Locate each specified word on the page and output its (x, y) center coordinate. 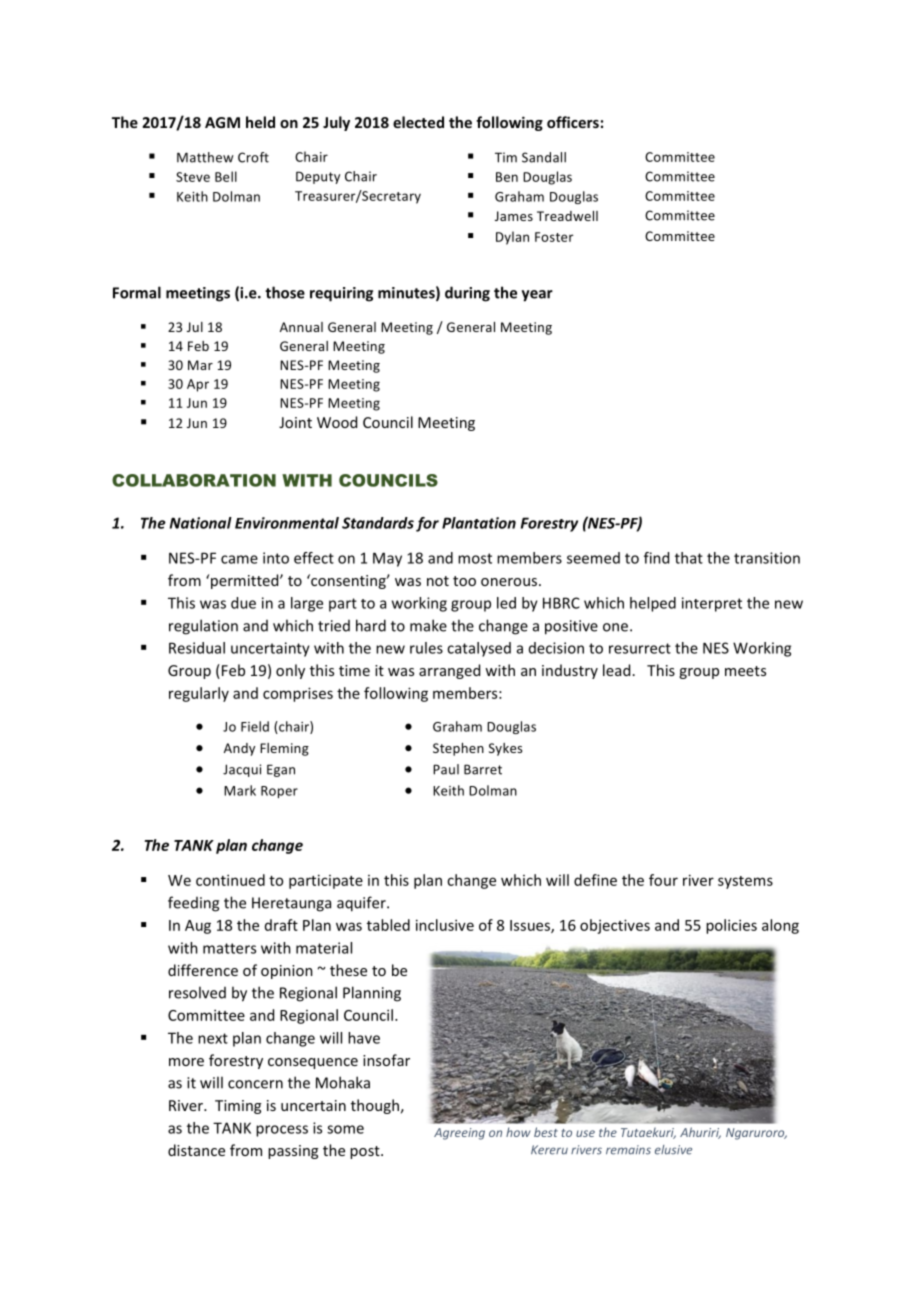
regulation (203, 627)
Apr (198, 385)
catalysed (479, 649)
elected (418, 122)
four (663, 880)
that (689, 558)
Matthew (205, 157)
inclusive (445, 925)
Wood (337, 422)
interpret (712, 604)
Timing (238, 1107)
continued (230, 880)
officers (573, 122)
